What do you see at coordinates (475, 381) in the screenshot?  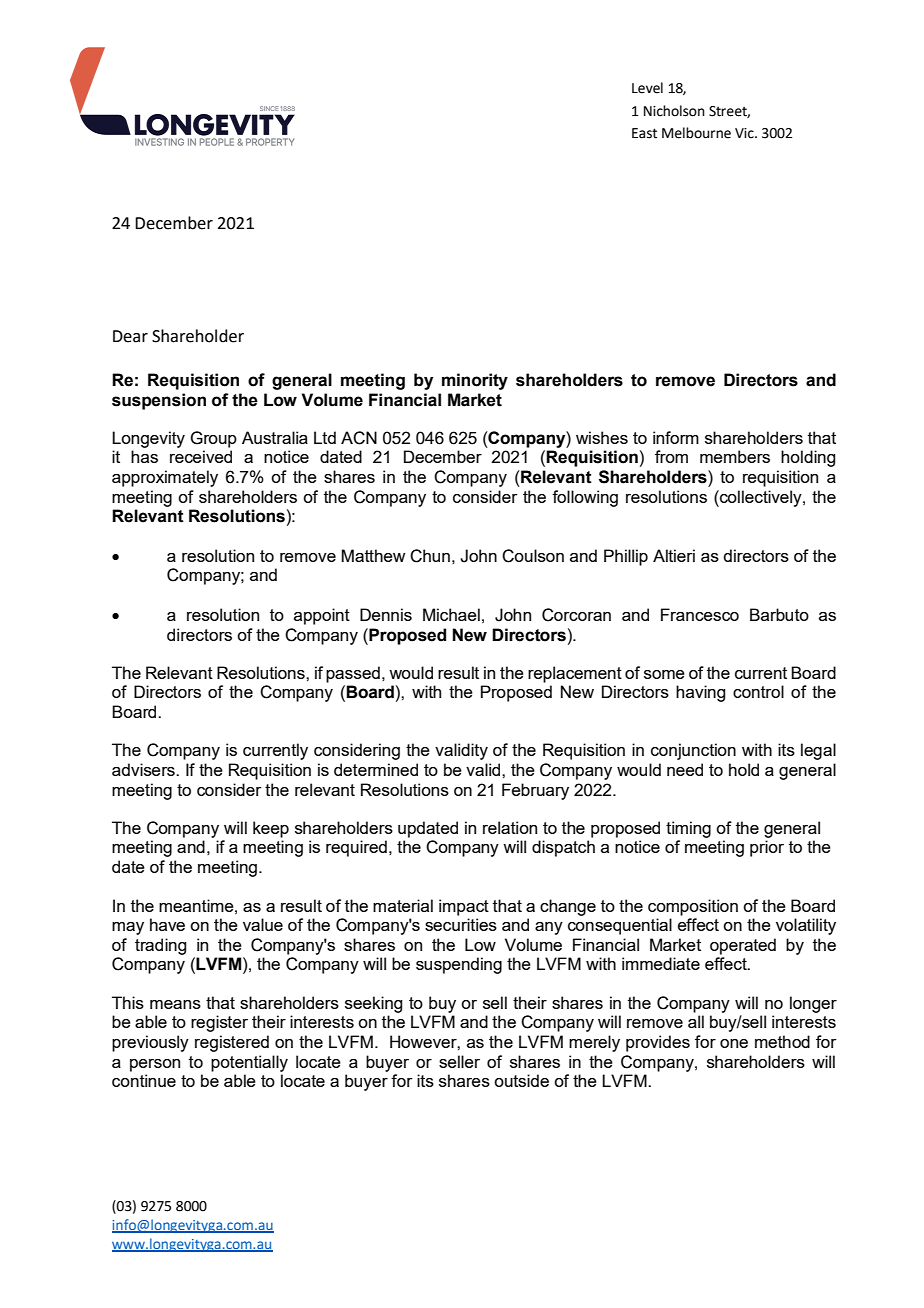 I see `minority` at bounding box center [475, 381].
